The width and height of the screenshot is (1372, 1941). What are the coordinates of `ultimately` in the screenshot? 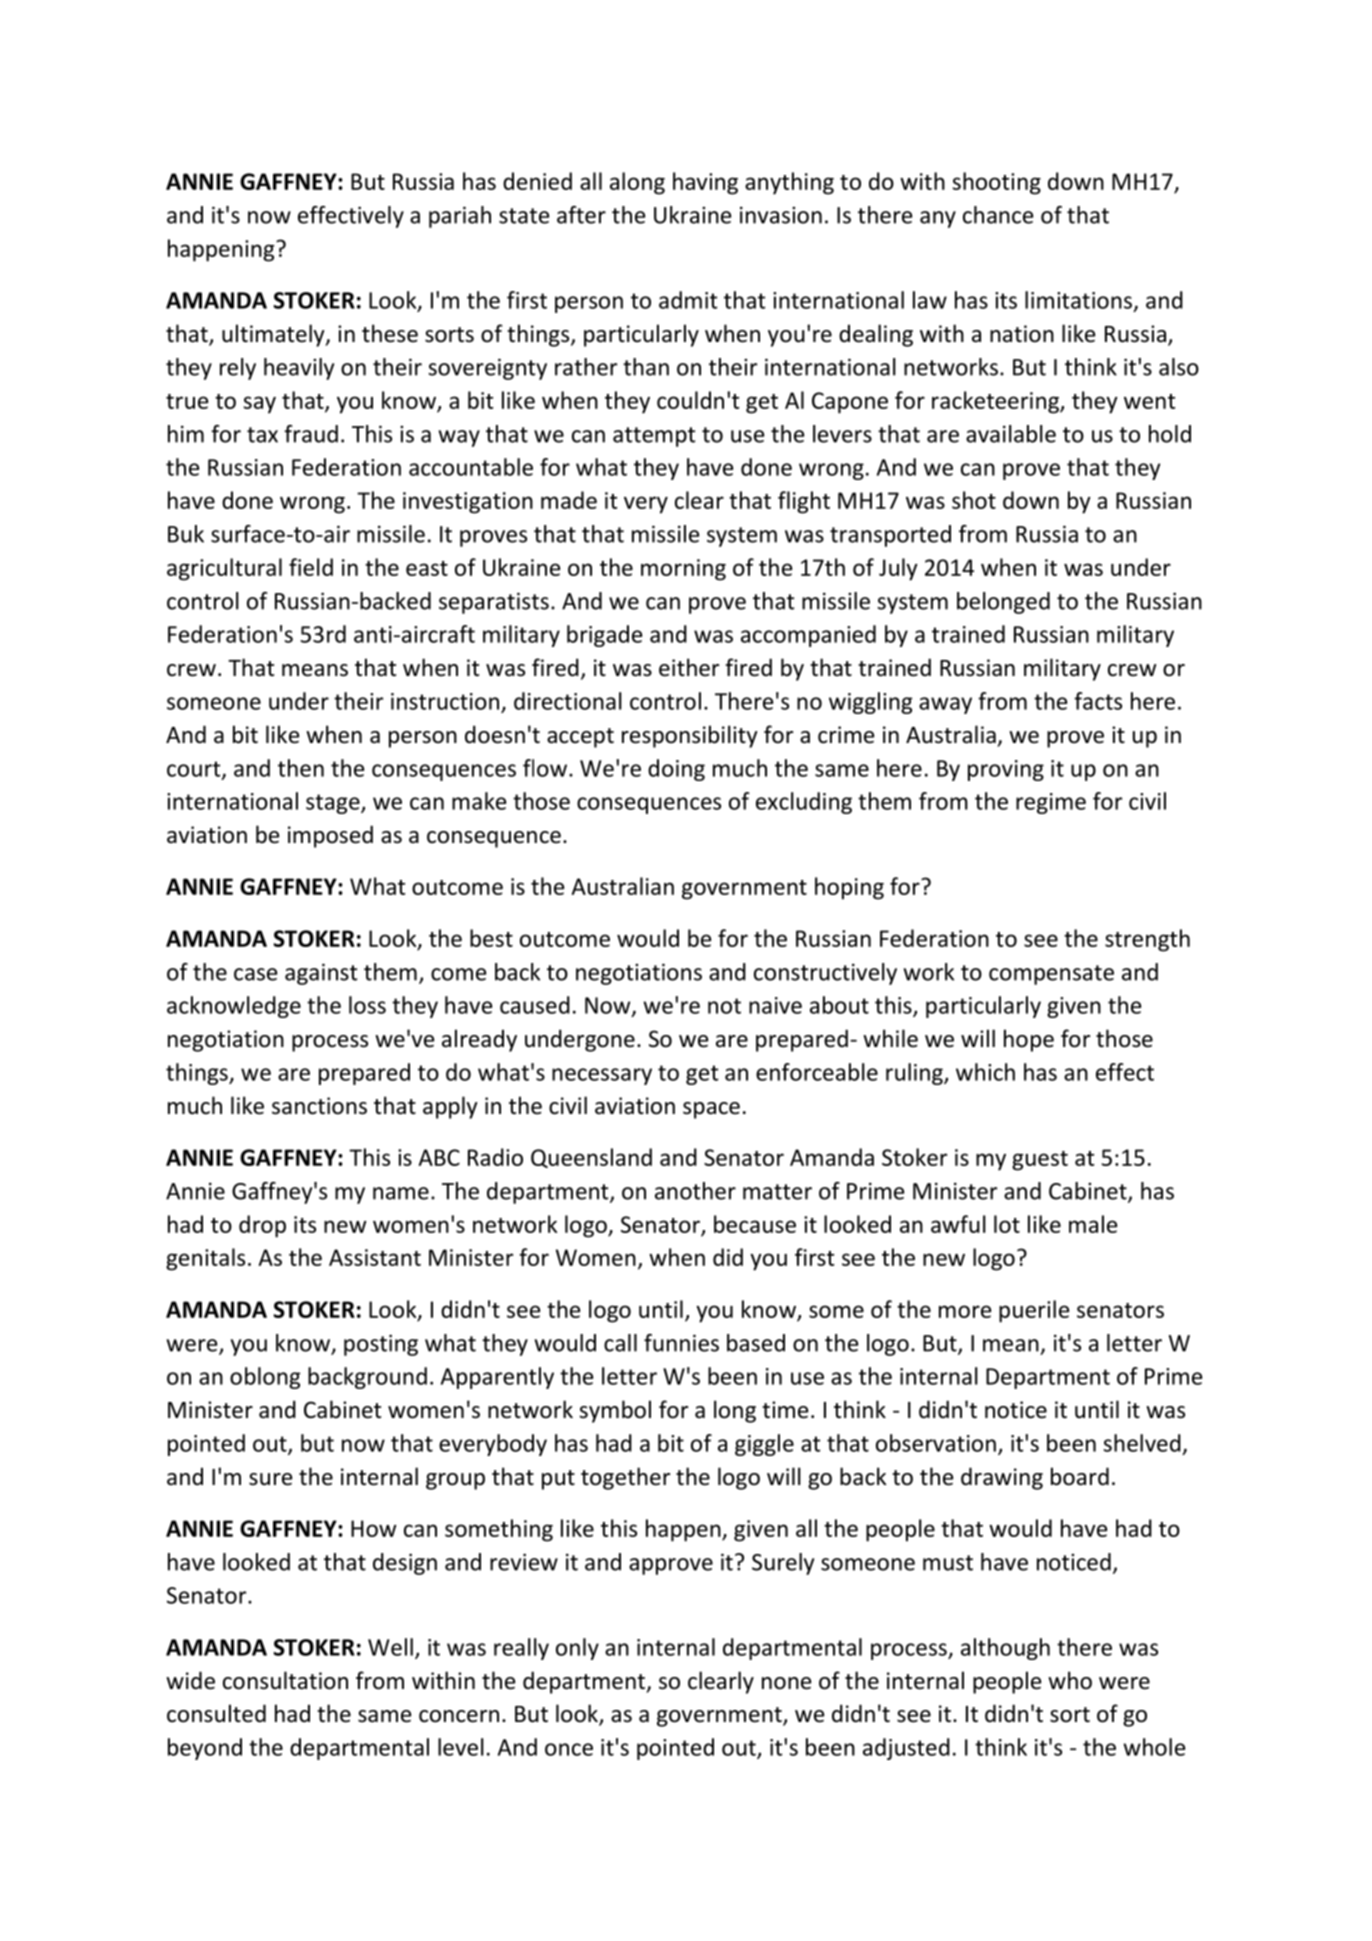 It's located at (274, 335).
